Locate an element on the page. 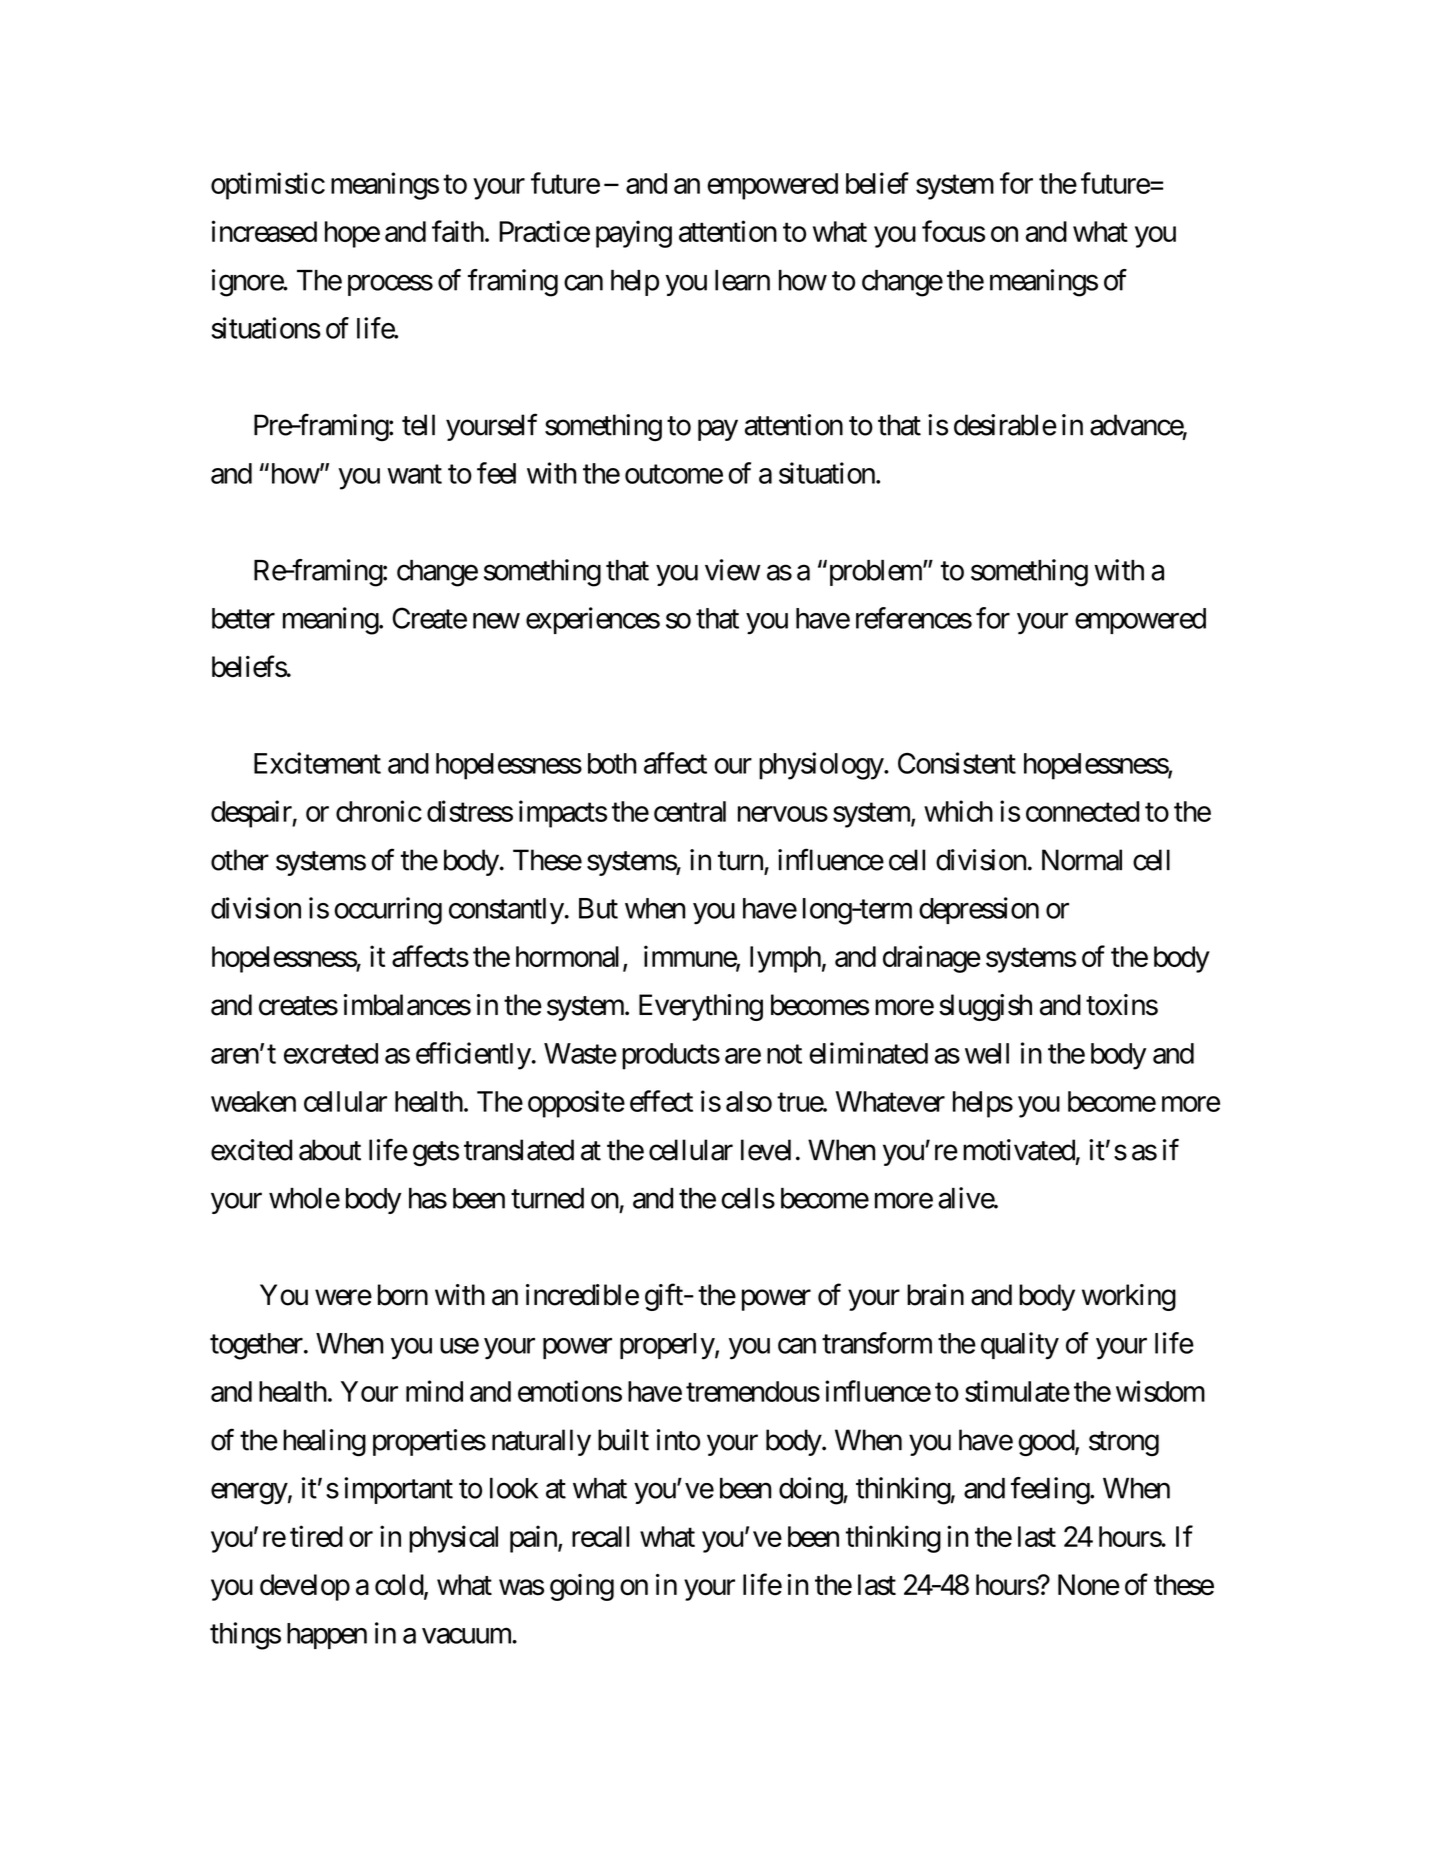 The height and width of the page is (1849, 1429). motivated is located at coordinates (1019, 1150).
